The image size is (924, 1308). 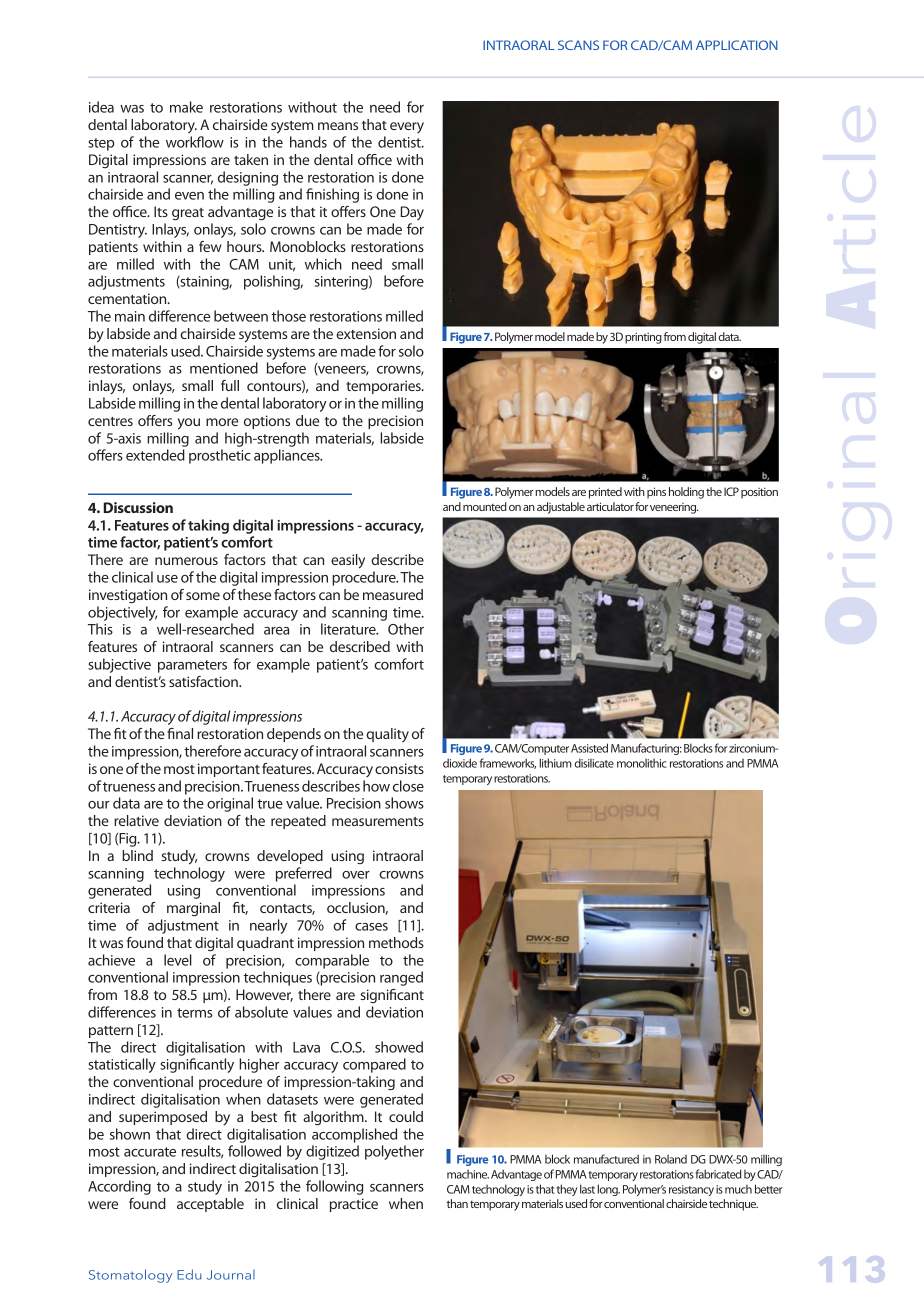 I want to click on APPLICATION, so click(x=737, y=45).
